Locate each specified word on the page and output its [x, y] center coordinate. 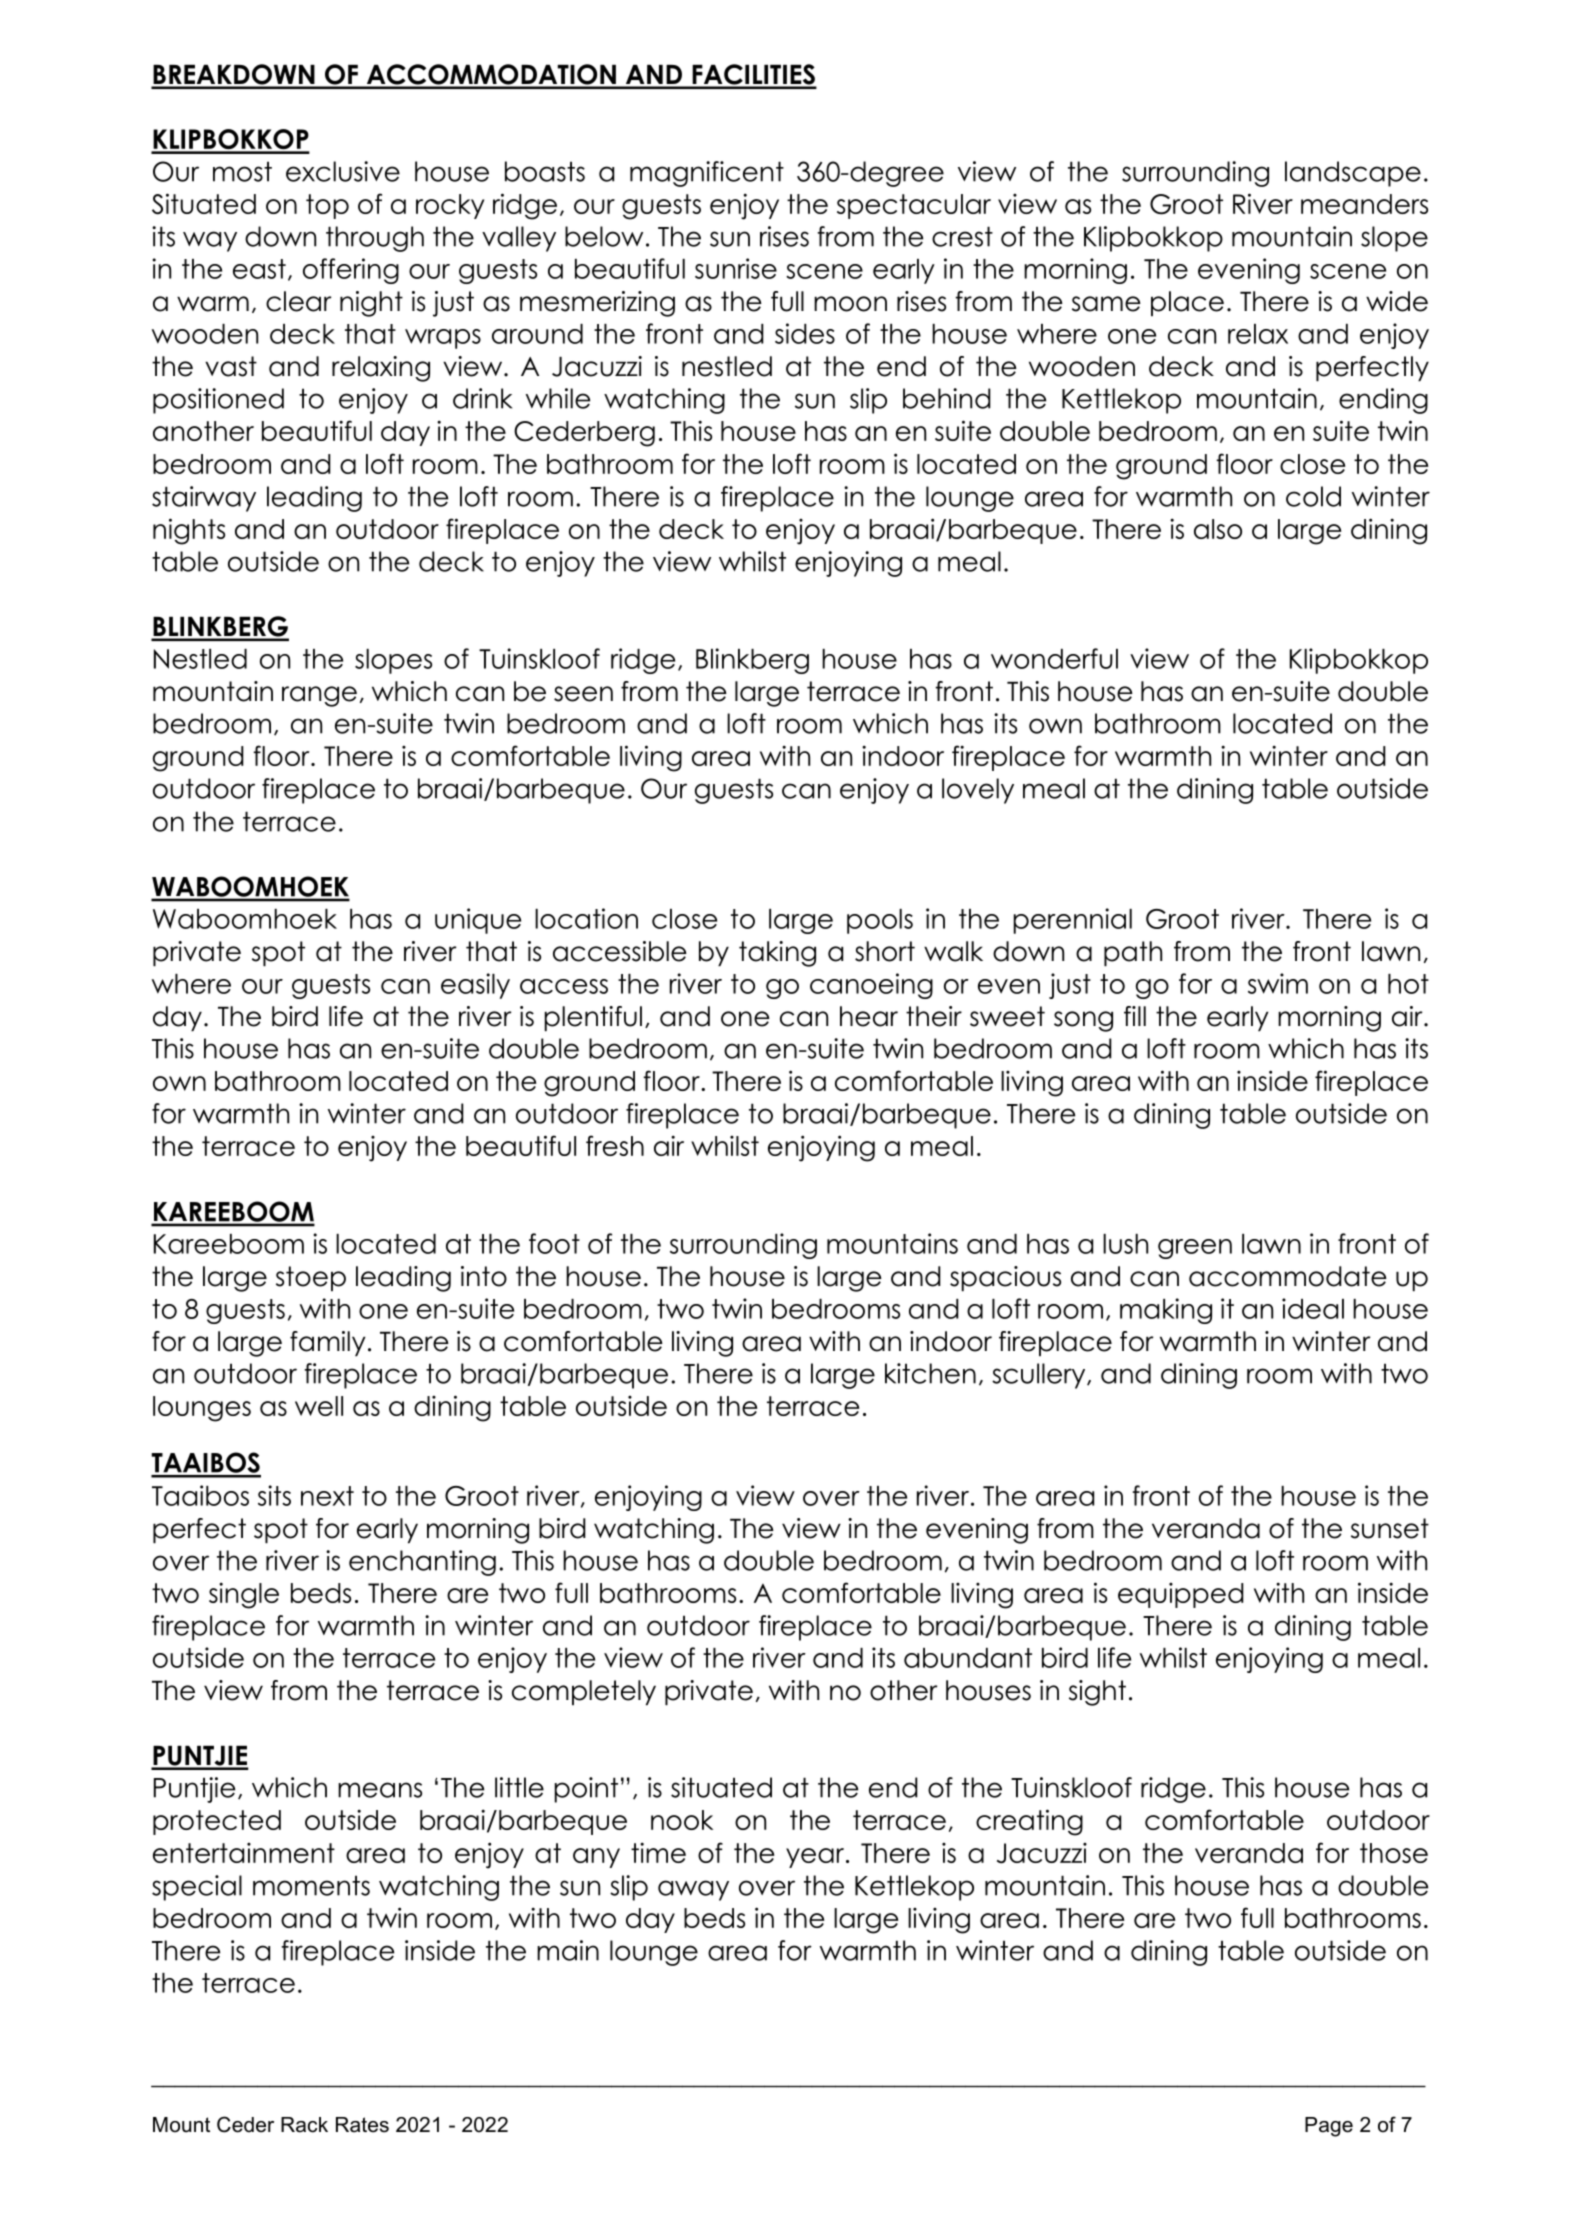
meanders [1364, 204]
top [327, 206]
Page [1329, 2127]
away [693, 1890]
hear [869, 1016]
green [1195, 1249]
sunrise [736, 268]
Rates [362, 2125]
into [484, 1276]
